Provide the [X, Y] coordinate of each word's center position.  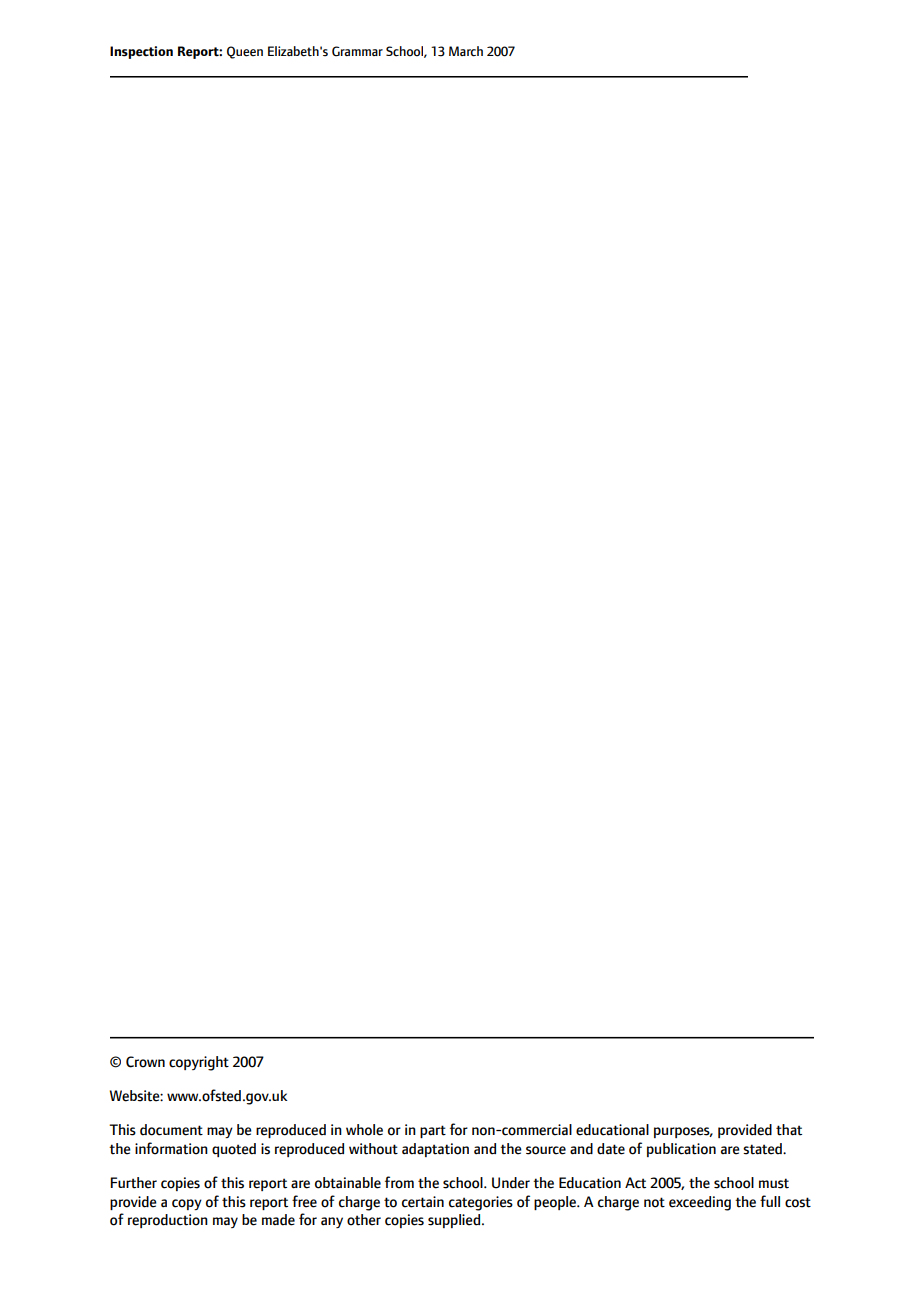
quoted [234, 1150]
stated [763, 1149]
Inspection [141, 52]
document [171, 1130]
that [789, 1130]
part [433, 1131]
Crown [145, 1062]
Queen [245, 52]
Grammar [357, 51]
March [466, 51]
